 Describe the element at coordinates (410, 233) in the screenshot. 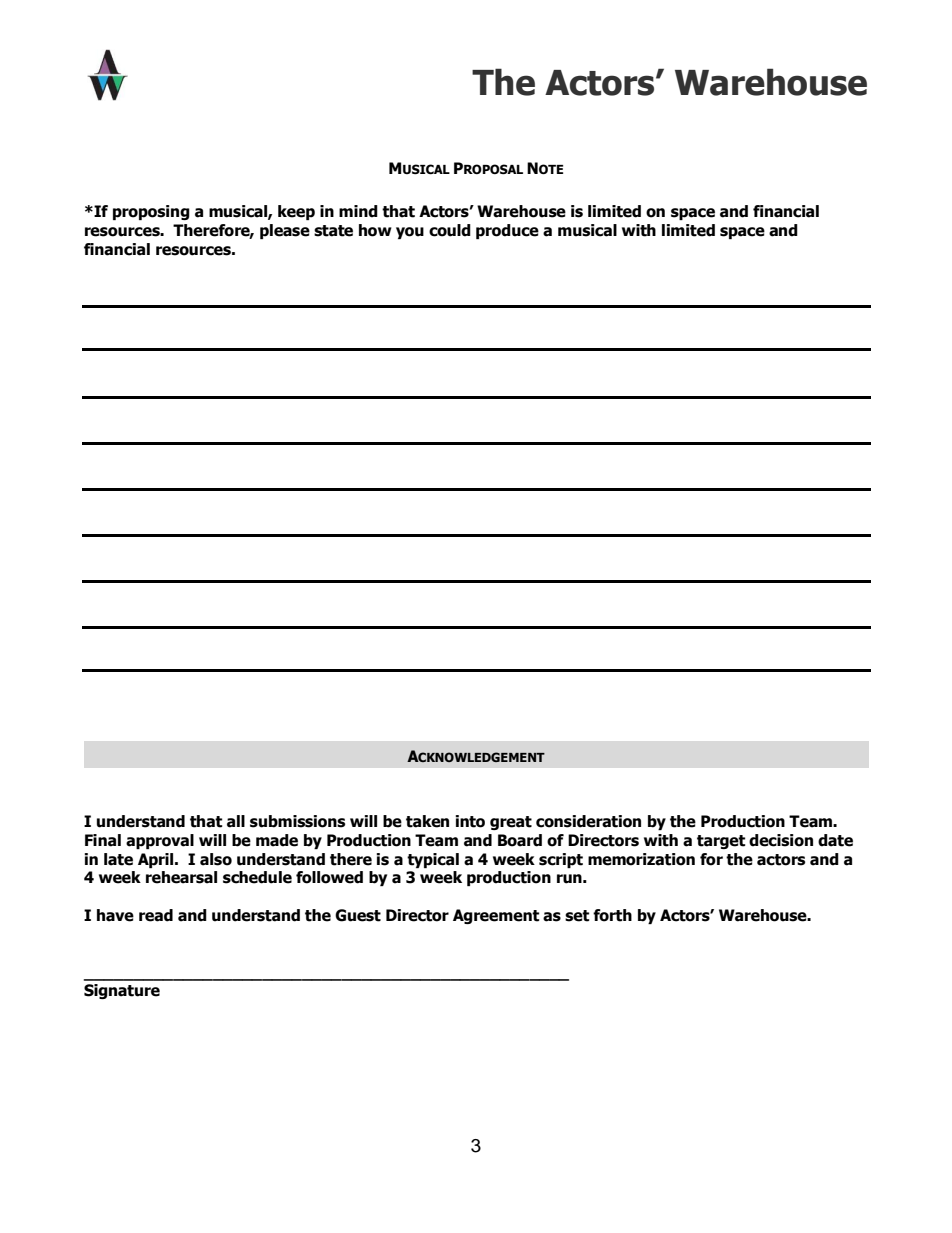

I see `you` at that location.
